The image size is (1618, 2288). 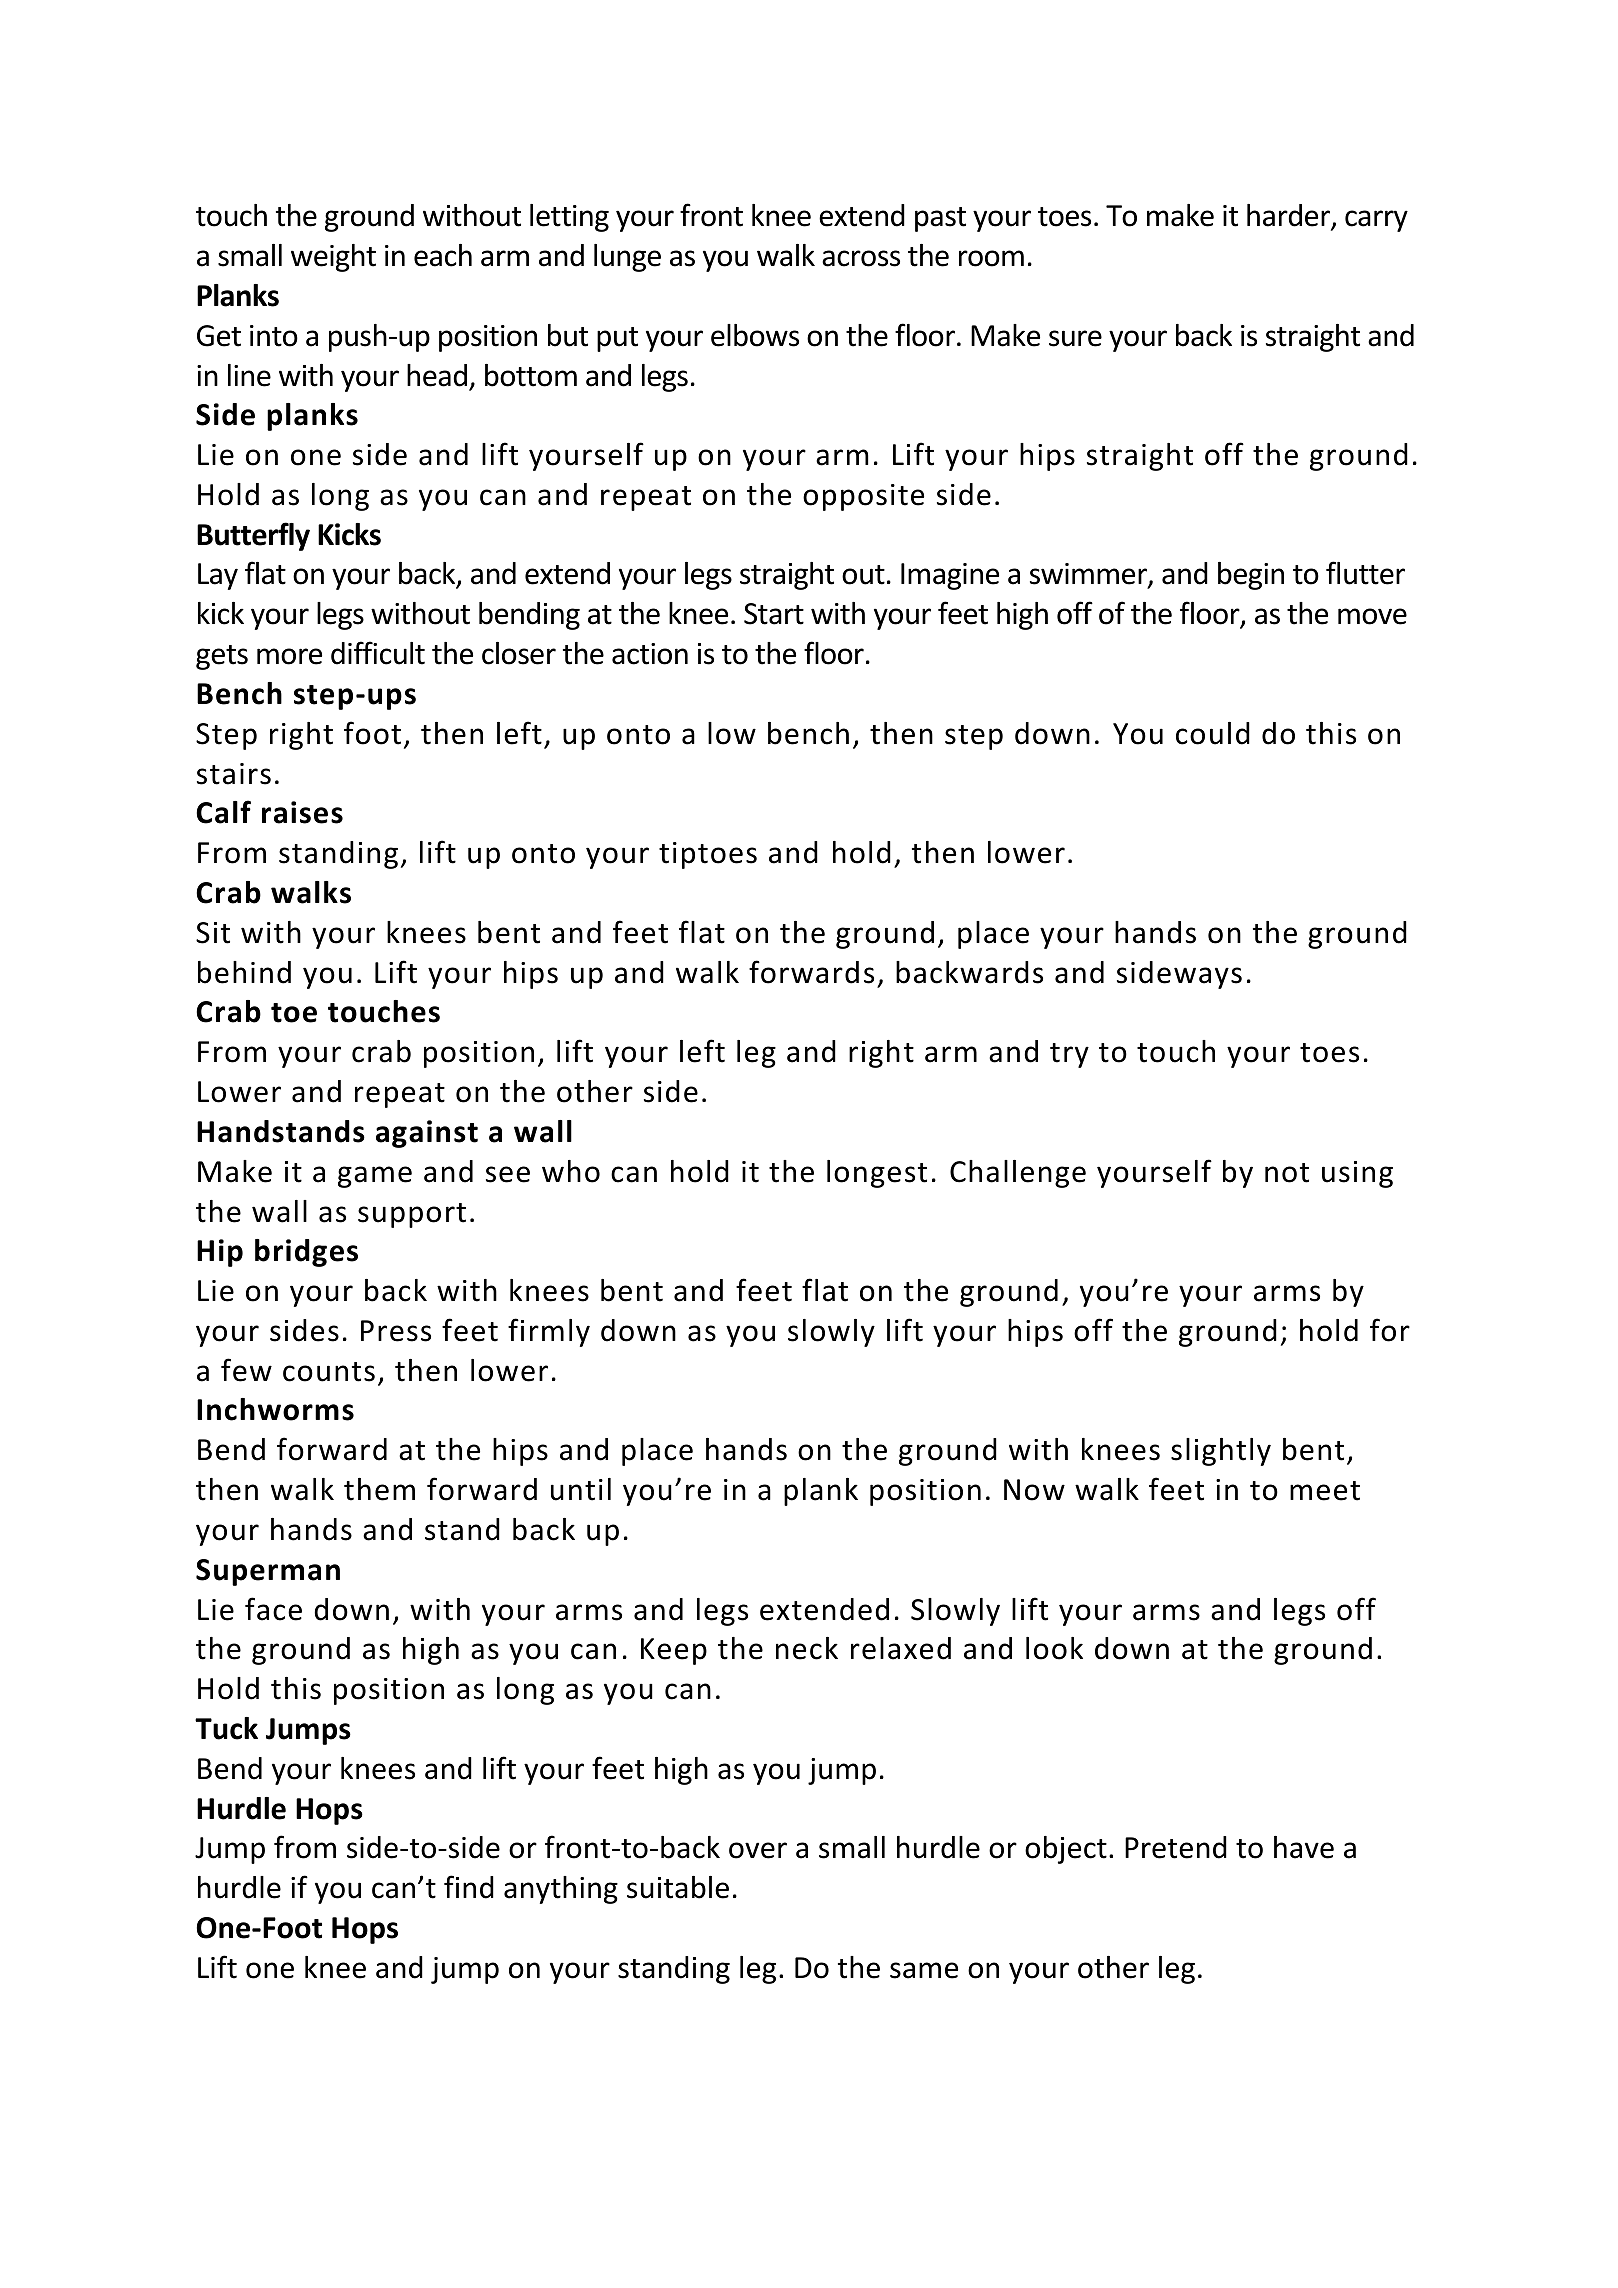 I want to click on harder, so click(x=1290, y=216).
